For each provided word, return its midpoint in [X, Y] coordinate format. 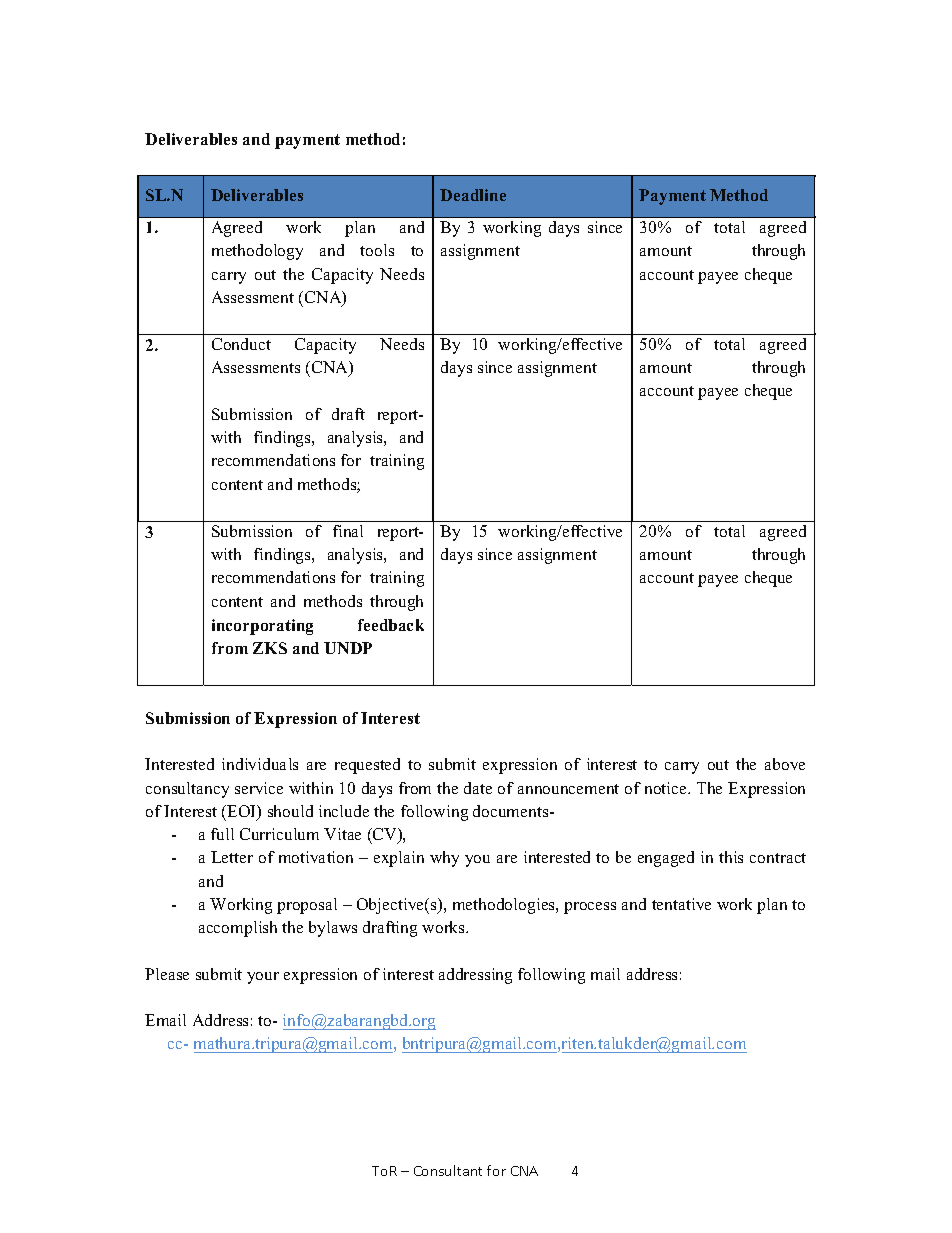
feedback [391, 625]
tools [377, 250]
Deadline [473, 195]
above [785, 764]
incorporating [262, 627]
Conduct [241, 344]
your [263, 978]
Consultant [448, 1170]
